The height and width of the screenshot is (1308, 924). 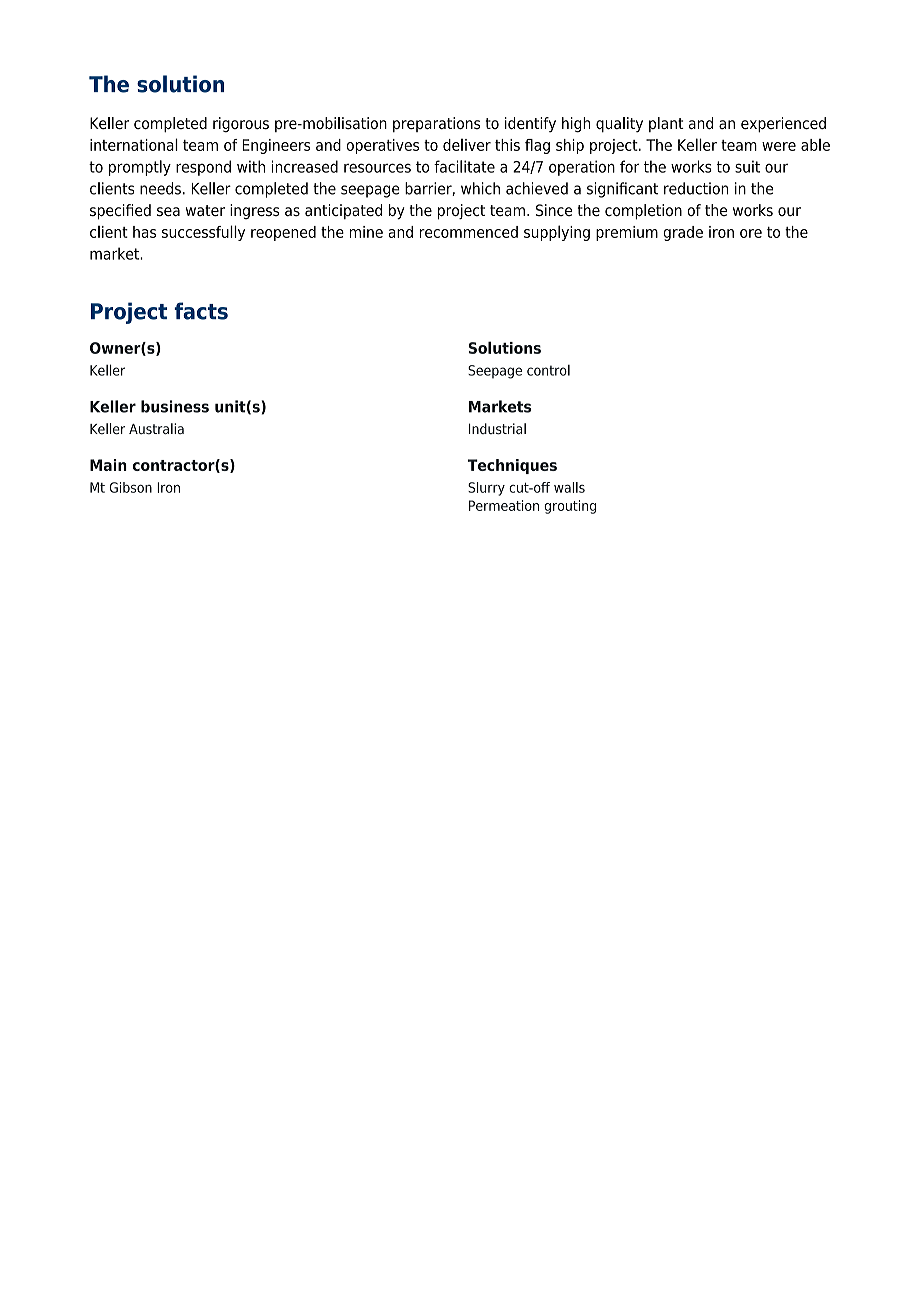 What do you see at coordinates (203, 233) in the screenshot?
I see `successfully` at bounding box center [203, 233].
